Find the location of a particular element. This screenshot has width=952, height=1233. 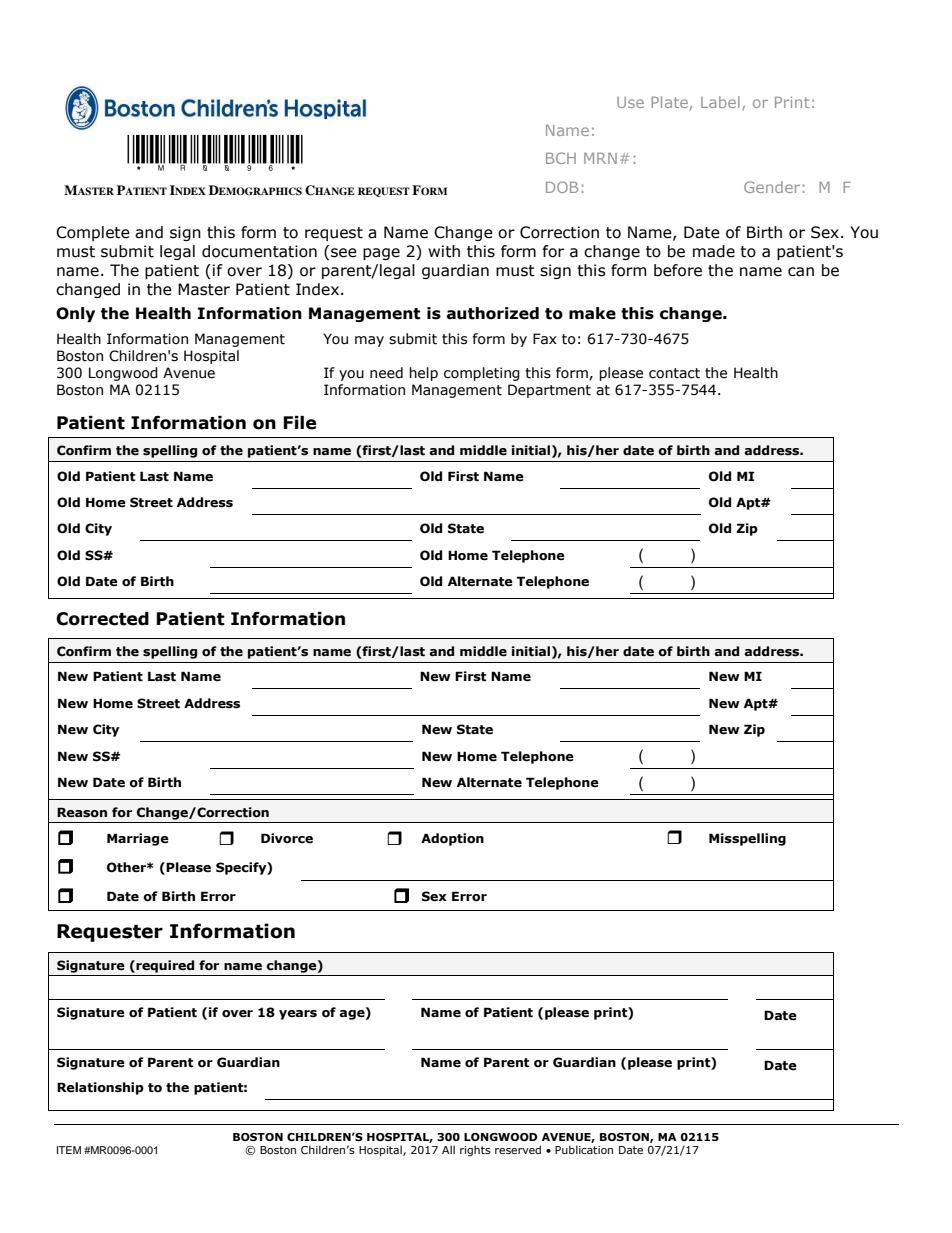

Complete is located at coordinates (93, 233).
